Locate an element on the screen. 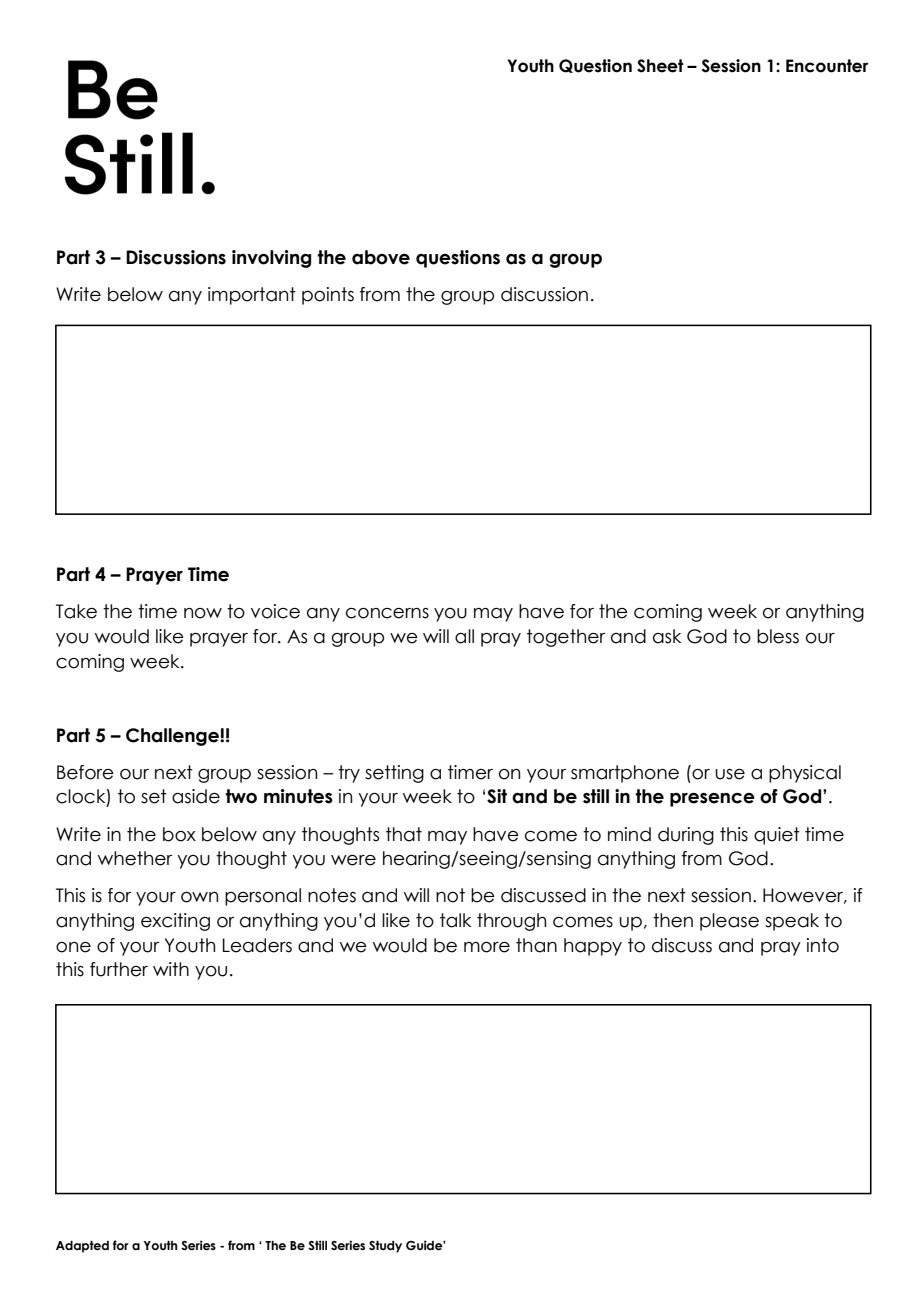 This screenshot has height=1308, width=924. talk is located at coordinates (455, 920).
